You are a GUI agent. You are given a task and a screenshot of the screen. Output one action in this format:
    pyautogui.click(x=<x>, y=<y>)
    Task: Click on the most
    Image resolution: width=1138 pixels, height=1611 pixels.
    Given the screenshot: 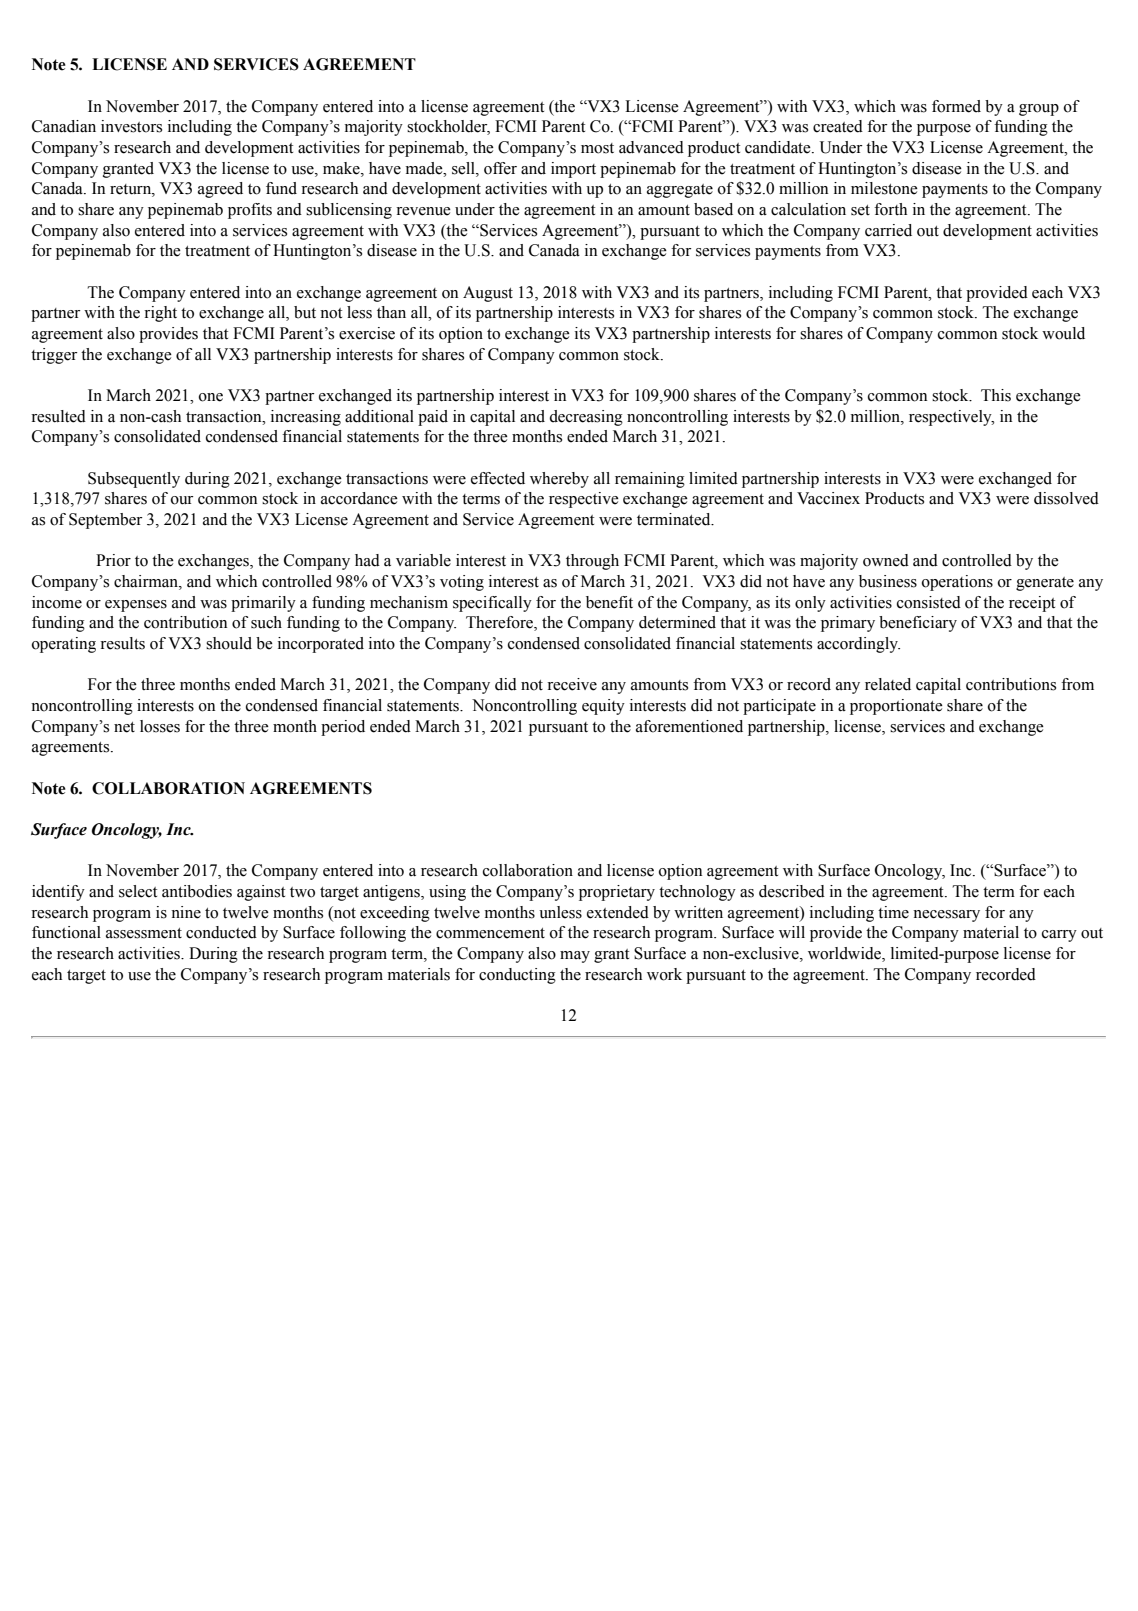 What is the action you would take?
    pyautogui.click(x=597, y=148)
